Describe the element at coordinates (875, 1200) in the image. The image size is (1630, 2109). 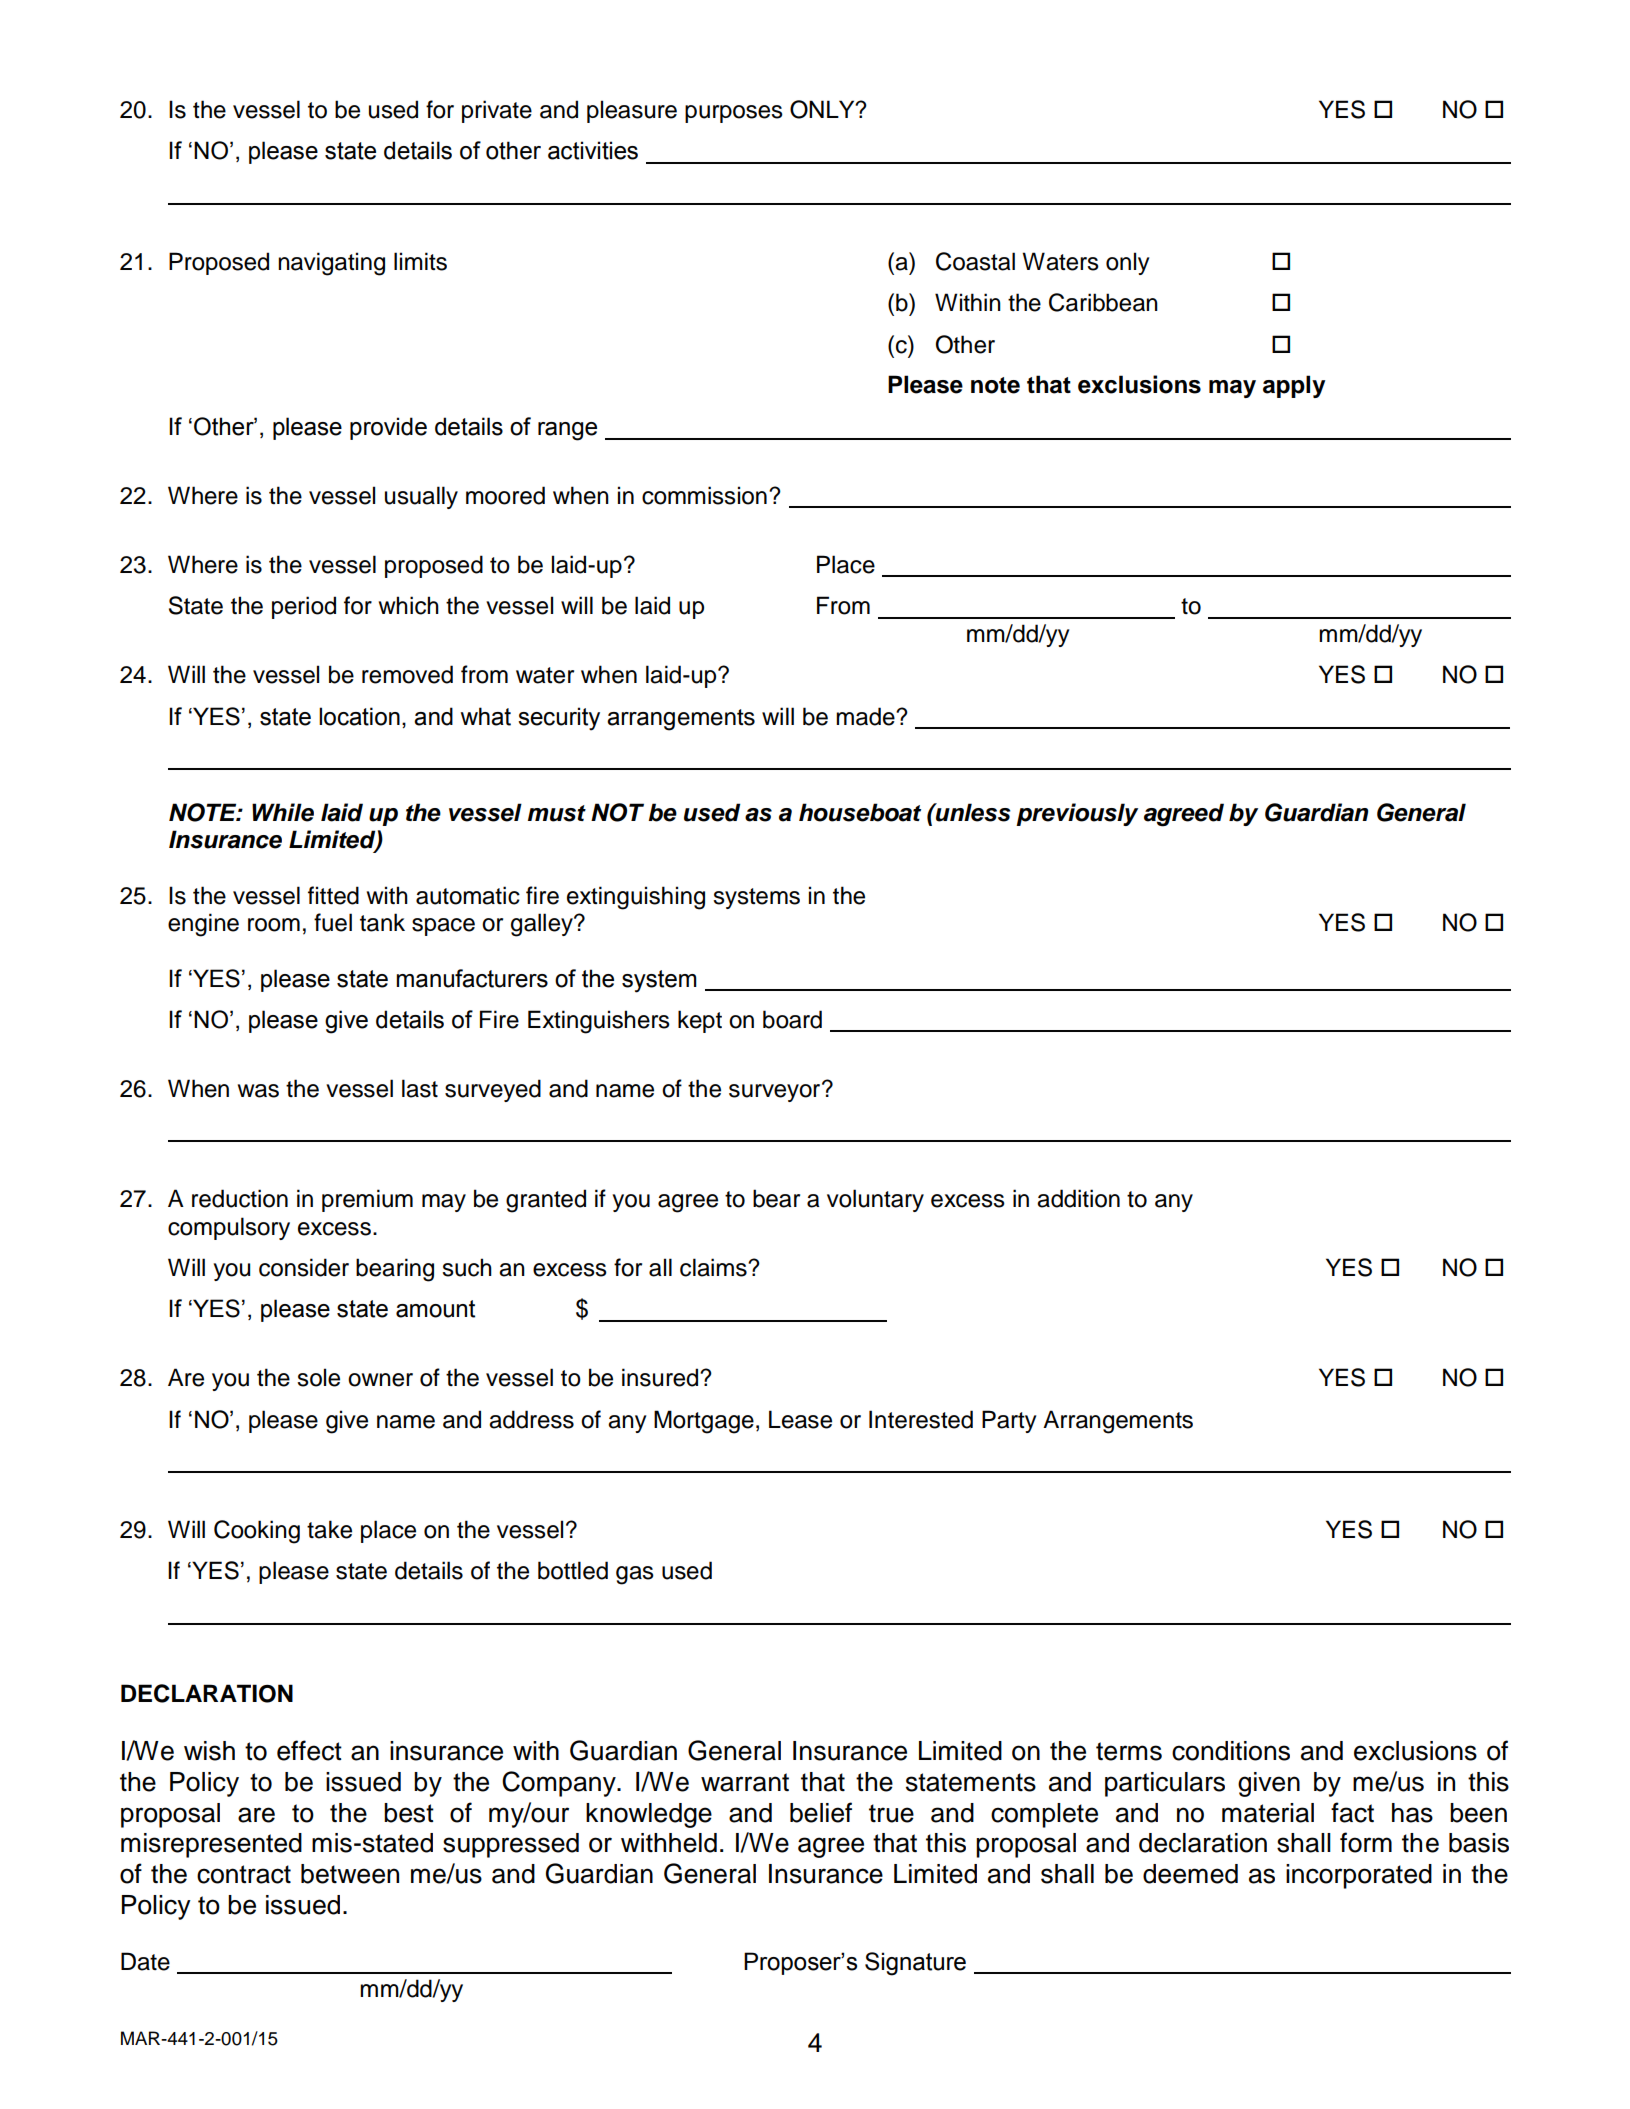
I see `voluntary` at that location.
